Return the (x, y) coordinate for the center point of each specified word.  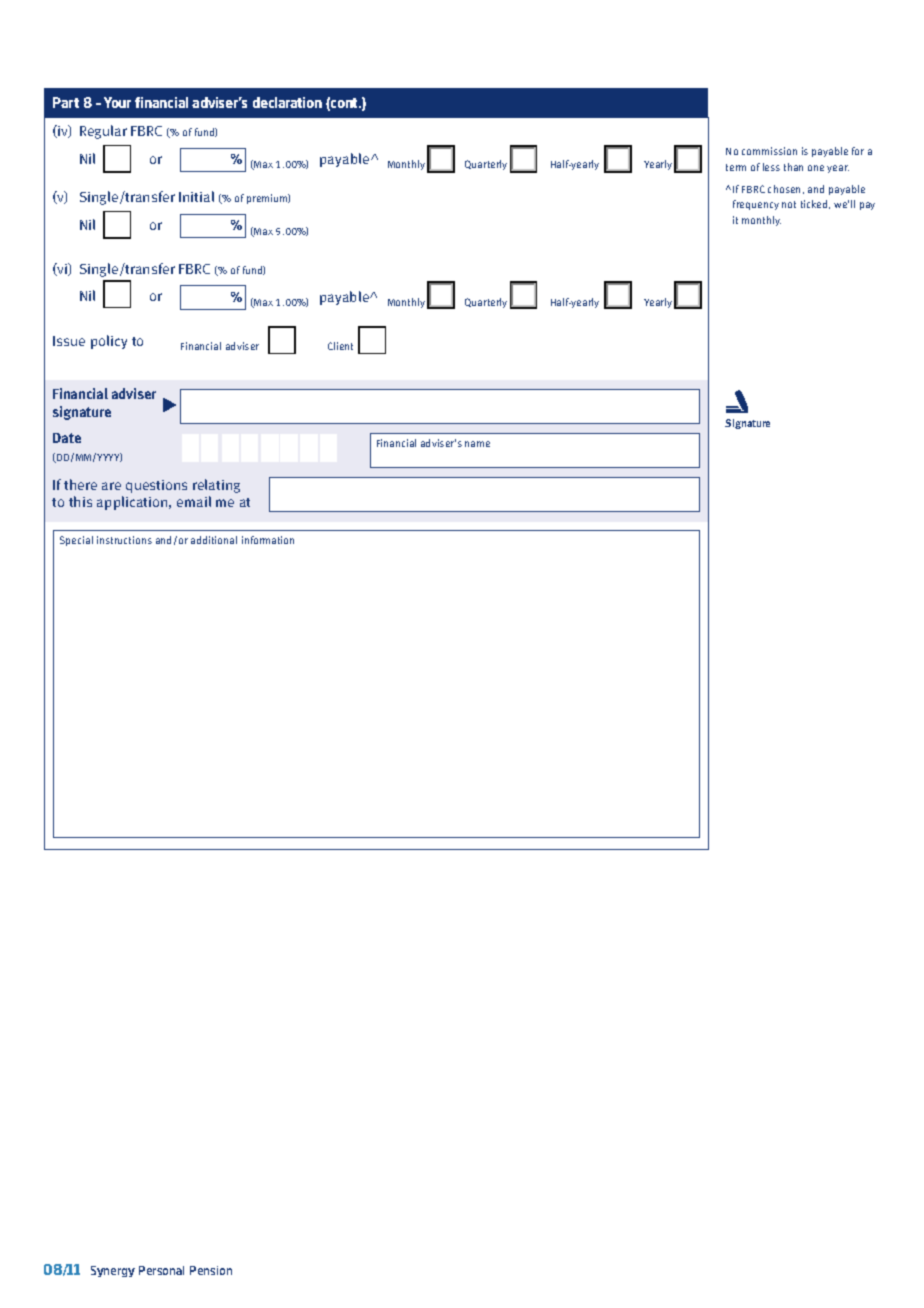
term (736, 167)
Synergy (113, 1271)
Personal (161, 1270)
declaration (287, 102)
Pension (211, 1270)
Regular (103, 132)
